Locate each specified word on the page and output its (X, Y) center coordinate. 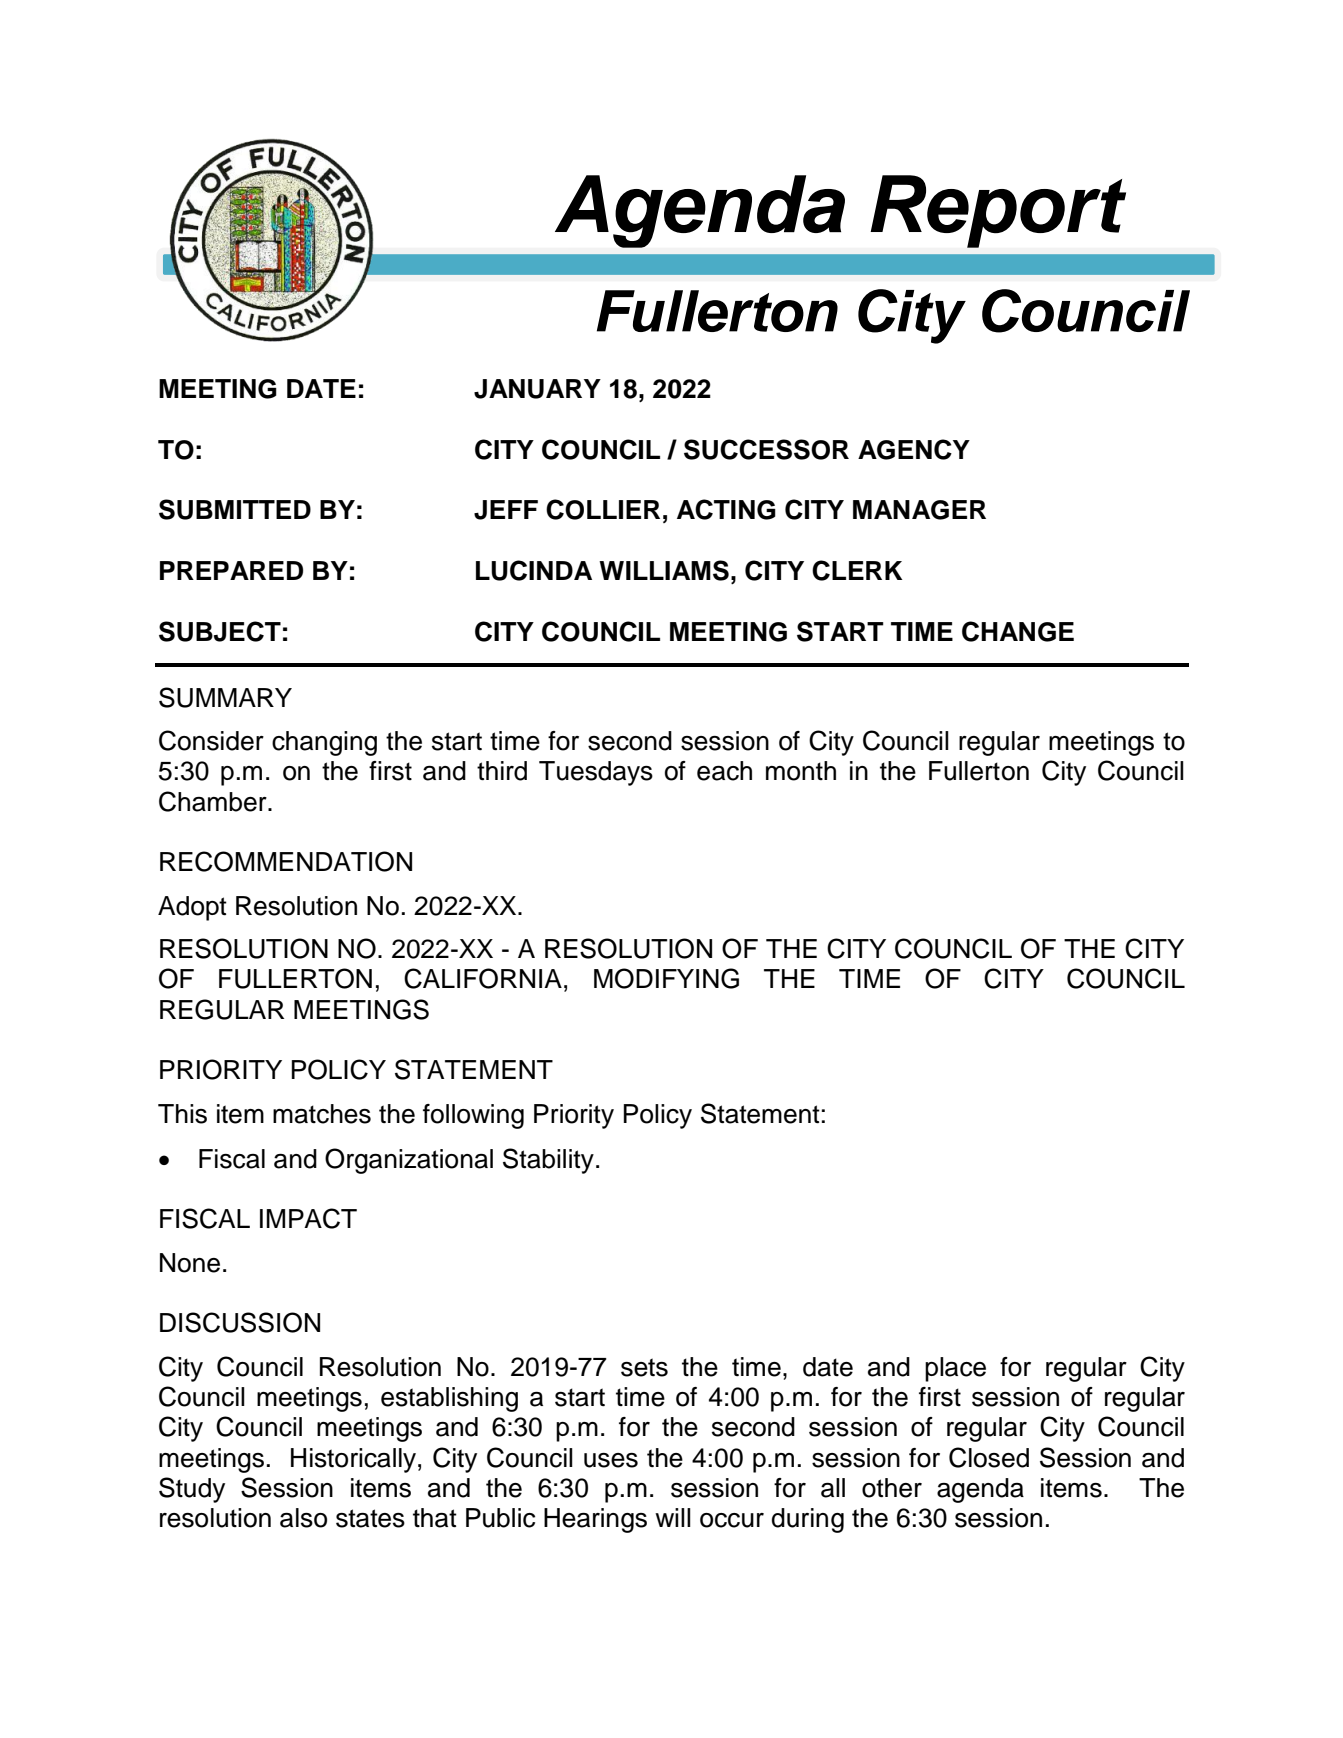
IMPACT (308, 1218)
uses (611, 1460)
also (303, 1518)
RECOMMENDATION (286, 861)
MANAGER (919, 510)
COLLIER (603, 509)
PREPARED (231, 570)
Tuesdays (596, 773)
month (801, 771)
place (955, 1369)
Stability (548, 1161)
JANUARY (537, 389)
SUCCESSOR (766, 449)
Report (998, 211)
